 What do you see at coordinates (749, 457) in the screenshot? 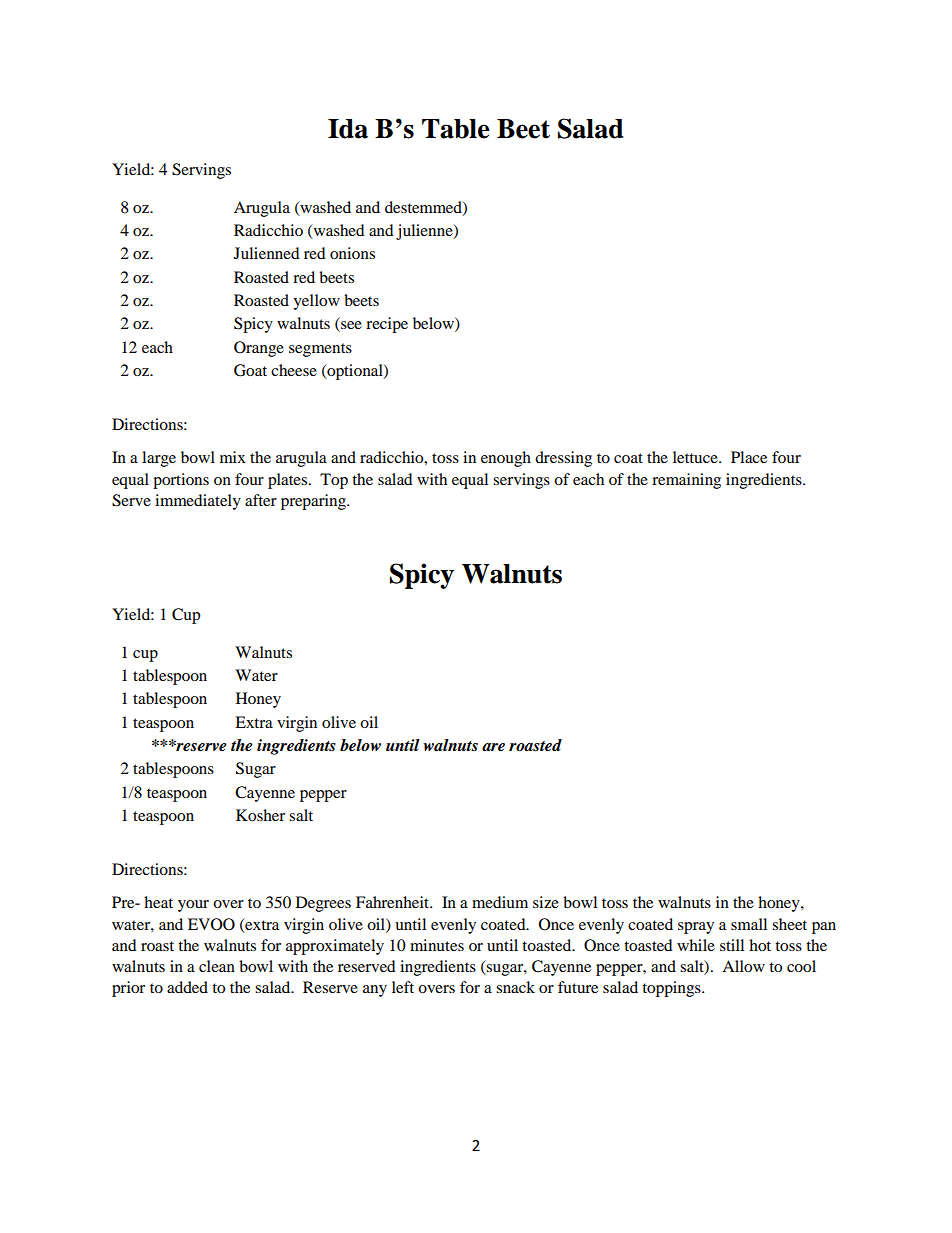
I see `Place` at bounding box center [749, 457].
